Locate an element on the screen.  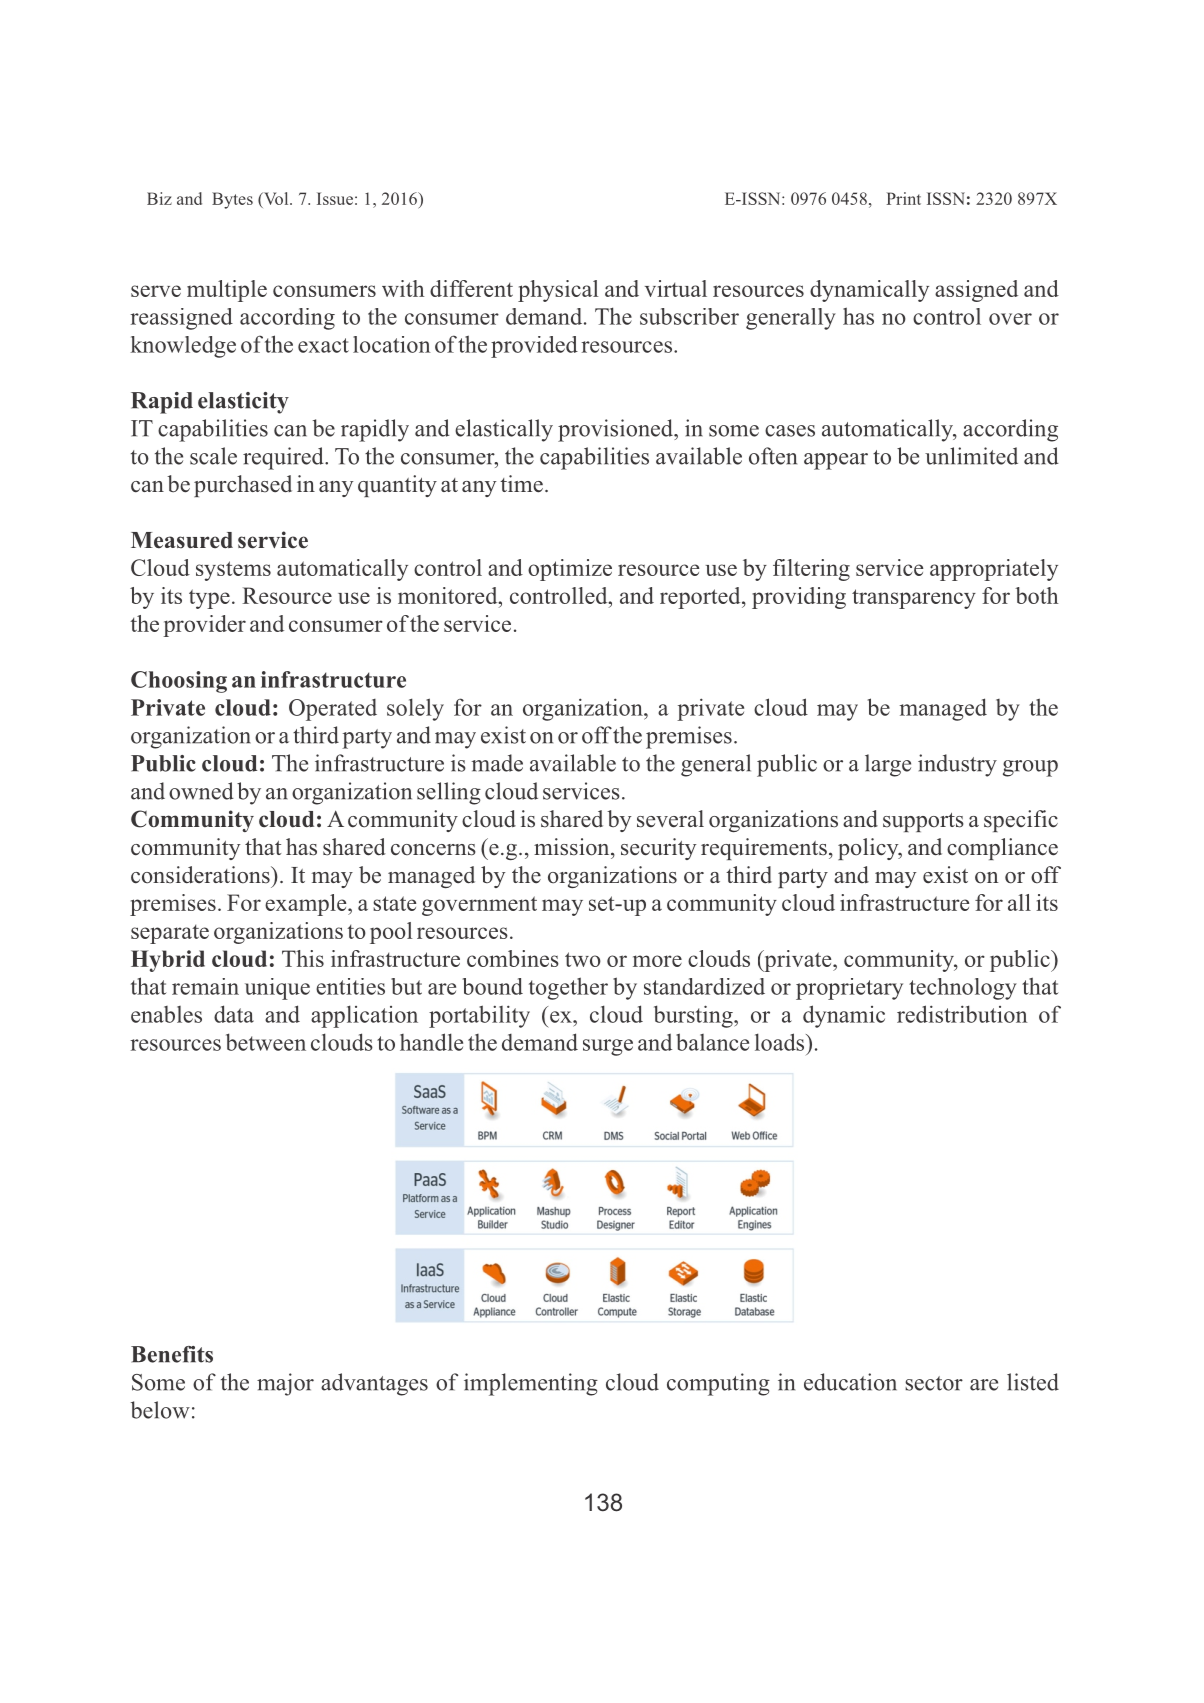
redistribution is located at coordinates (962, 1014).
